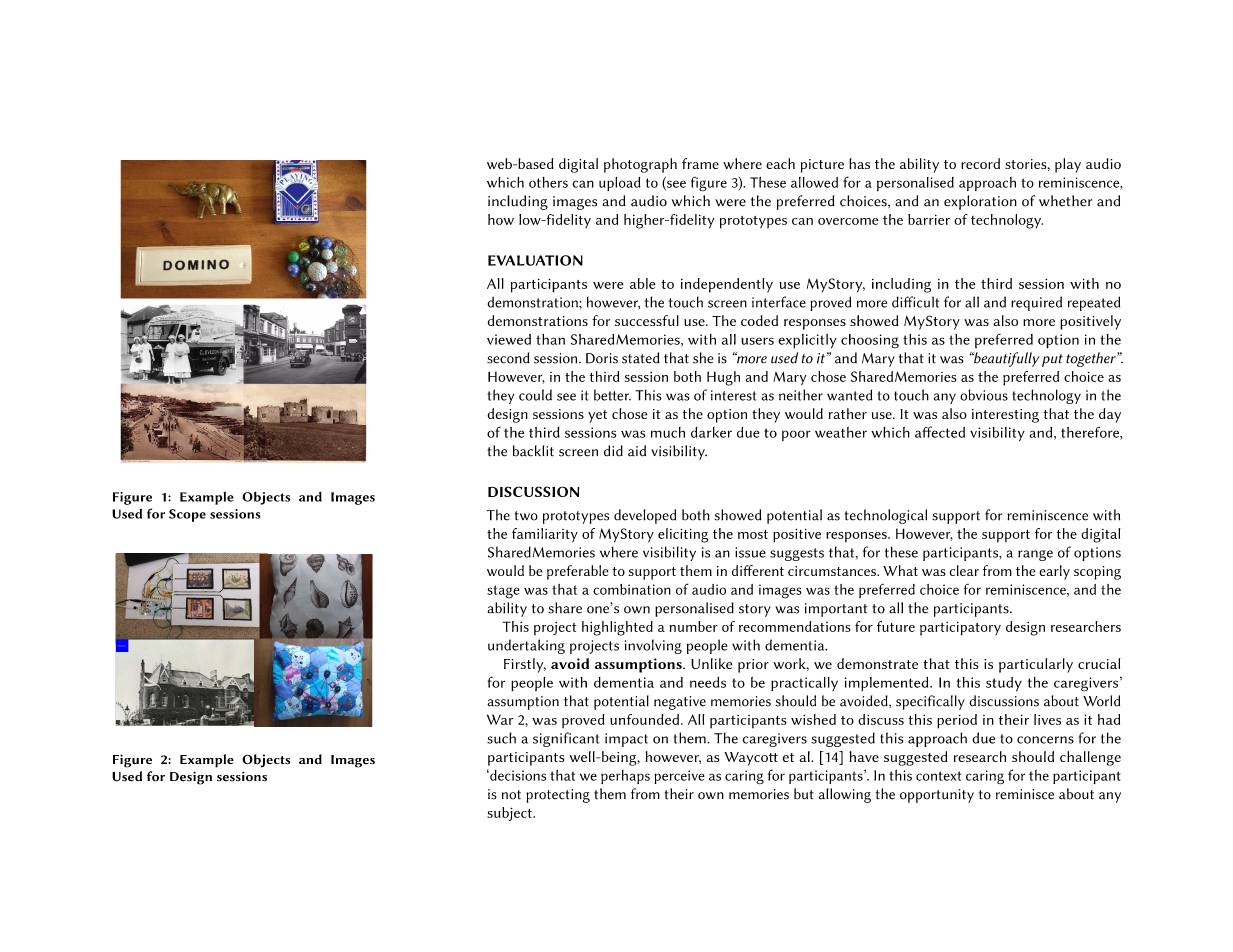 This screenshot has width=1233, height=952. What do you see at coordinates (620, 184) in the screenshot?
I see `upload` at bounding box center [620, 184].
